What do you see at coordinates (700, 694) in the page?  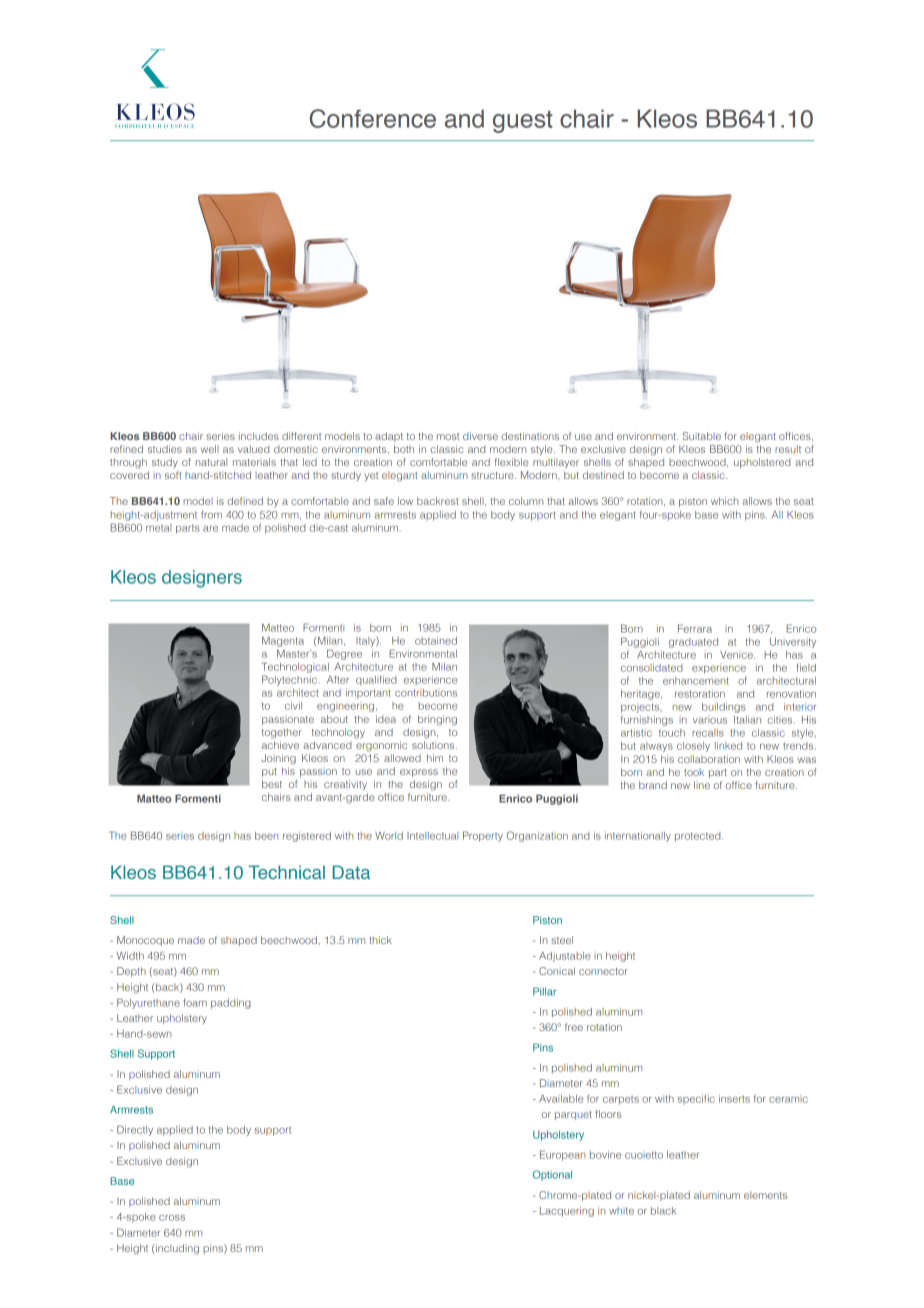 I see `restoration` at bounding box center [700, 694].
